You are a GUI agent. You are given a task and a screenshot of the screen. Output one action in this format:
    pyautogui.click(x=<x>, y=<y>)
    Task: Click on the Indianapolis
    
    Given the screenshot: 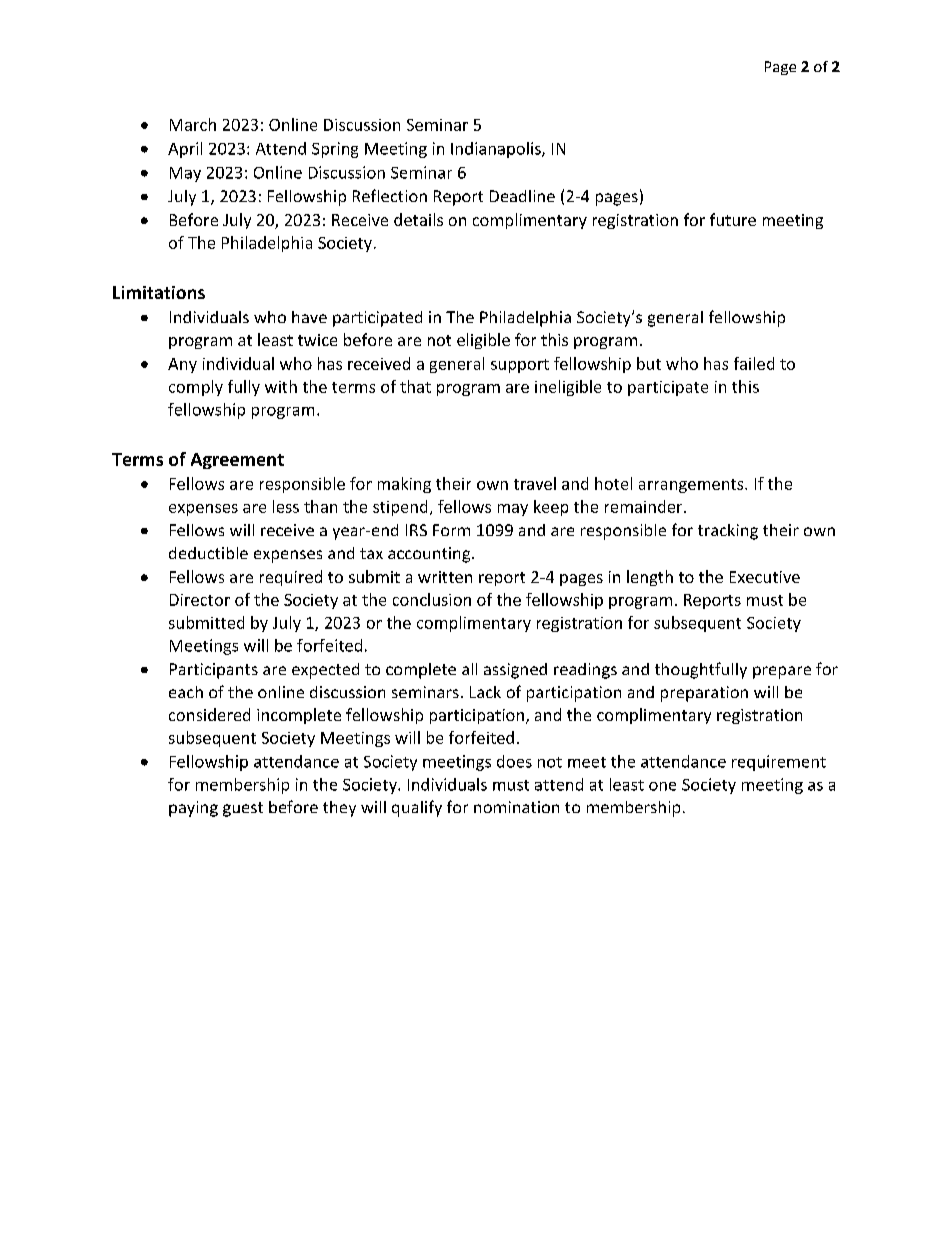 What is the action you would take?
    pyautogui.click(x=497, y=150)
